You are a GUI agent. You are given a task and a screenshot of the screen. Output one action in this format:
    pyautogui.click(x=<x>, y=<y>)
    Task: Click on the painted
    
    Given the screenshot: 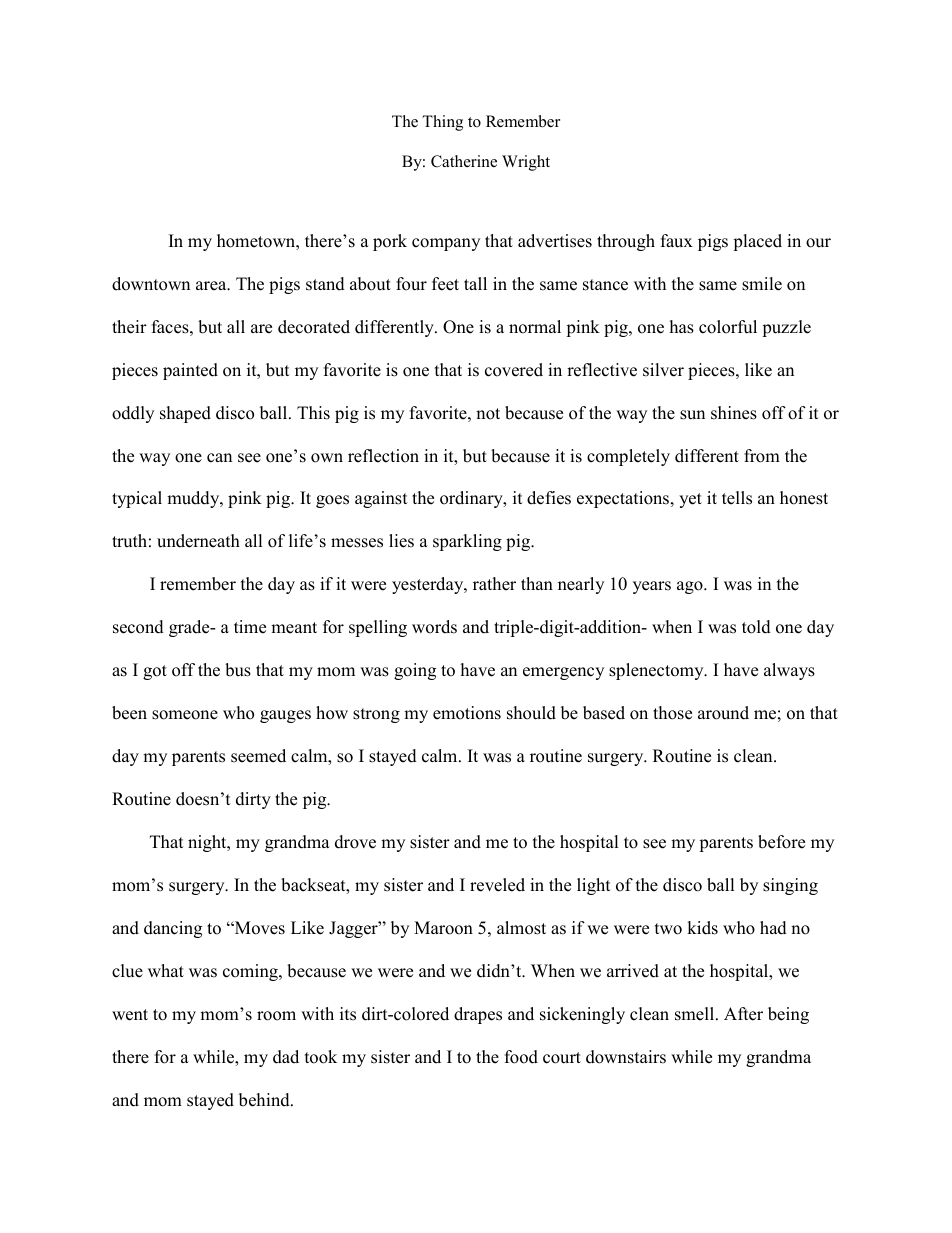 What is the action you would take?
    pyautogui.click(x=190, y=371)
